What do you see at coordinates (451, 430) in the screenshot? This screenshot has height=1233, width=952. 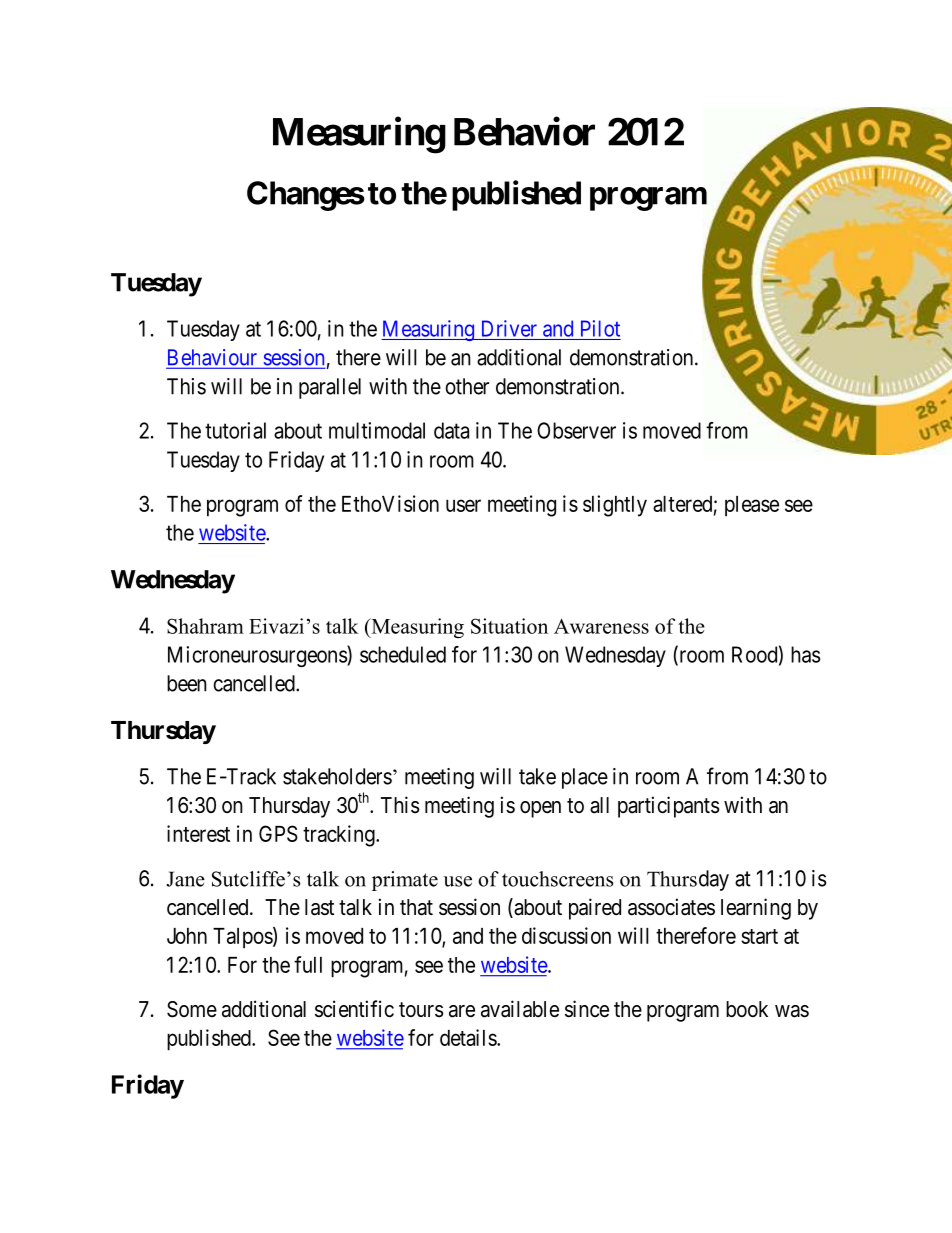 I see `data` at bounding box center [451, 430].
